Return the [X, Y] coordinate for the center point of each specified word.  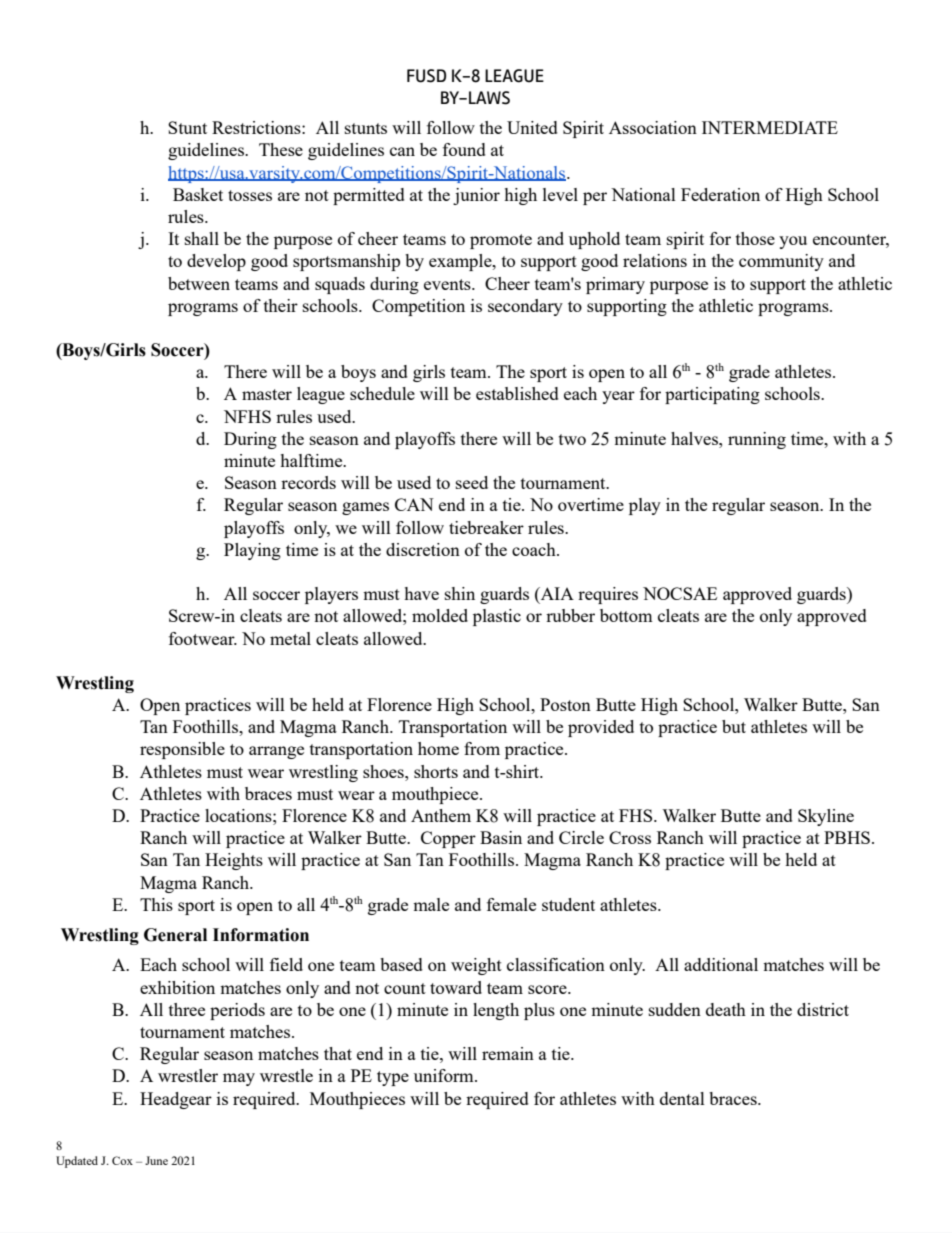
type [393, 1078]
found [464, 149]
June [156, 1160]
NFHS [247, 416]
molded [440, 615]
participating [712, 395]
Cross [630, 837]
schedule [382, 393]
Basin [501, 837]
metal [290, 638]
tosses [250, 195]
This [156, 904]
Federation [720, 194]
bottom [626, 615]
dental [682, 1098]
